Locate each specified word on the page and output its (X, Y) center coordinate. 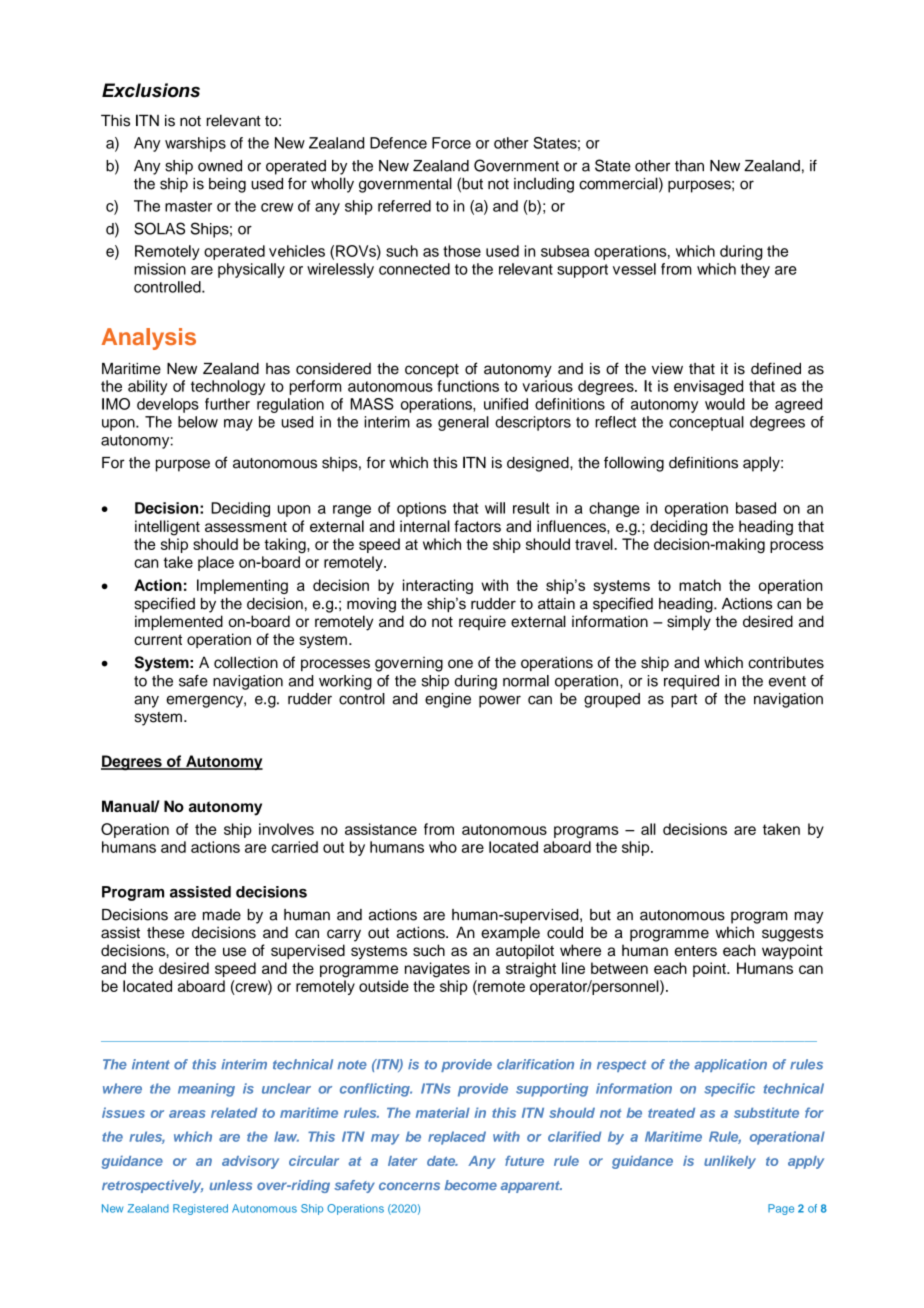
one (460, 664)
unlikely (730, 1162)
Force (451, 143)
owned (220, 166)
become (470, 1185)
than (689, 166)
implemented (179, 623)
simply (689, 623)
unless (230, 1185)
